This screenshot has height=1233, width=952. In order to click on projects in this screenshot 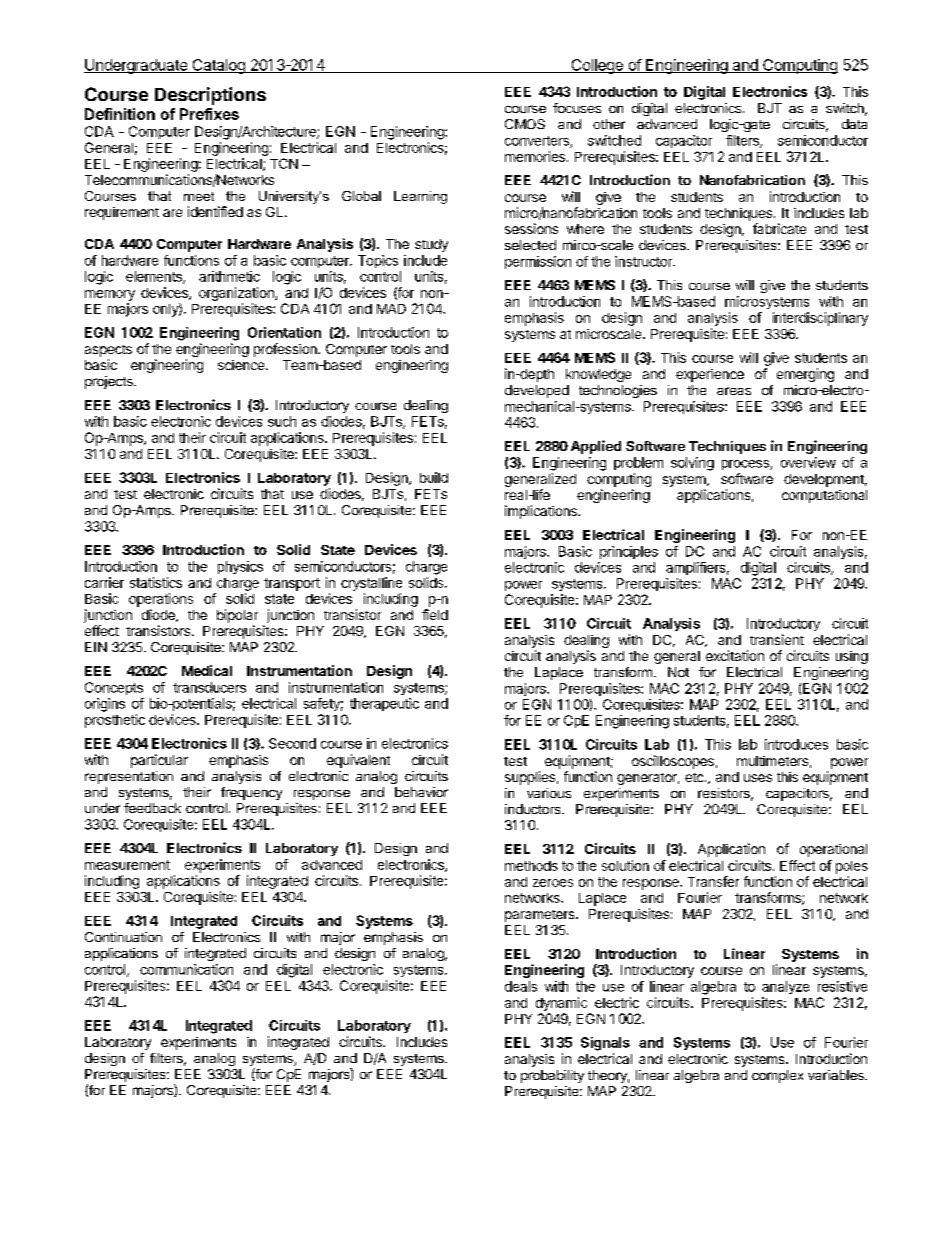, I will do `click(110, 382)`.
